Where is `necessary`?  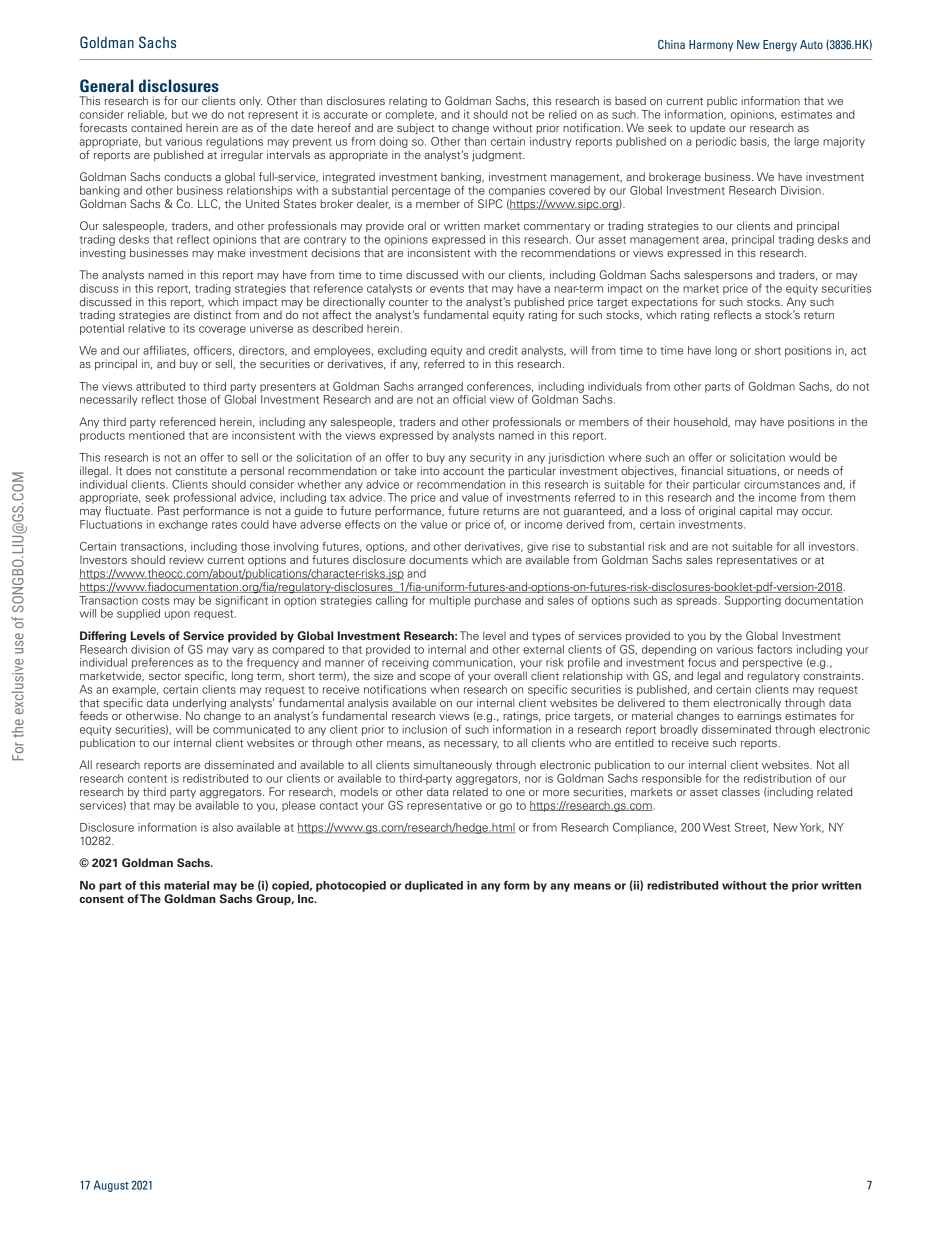
necessary is located at coordinates (471, 745).
